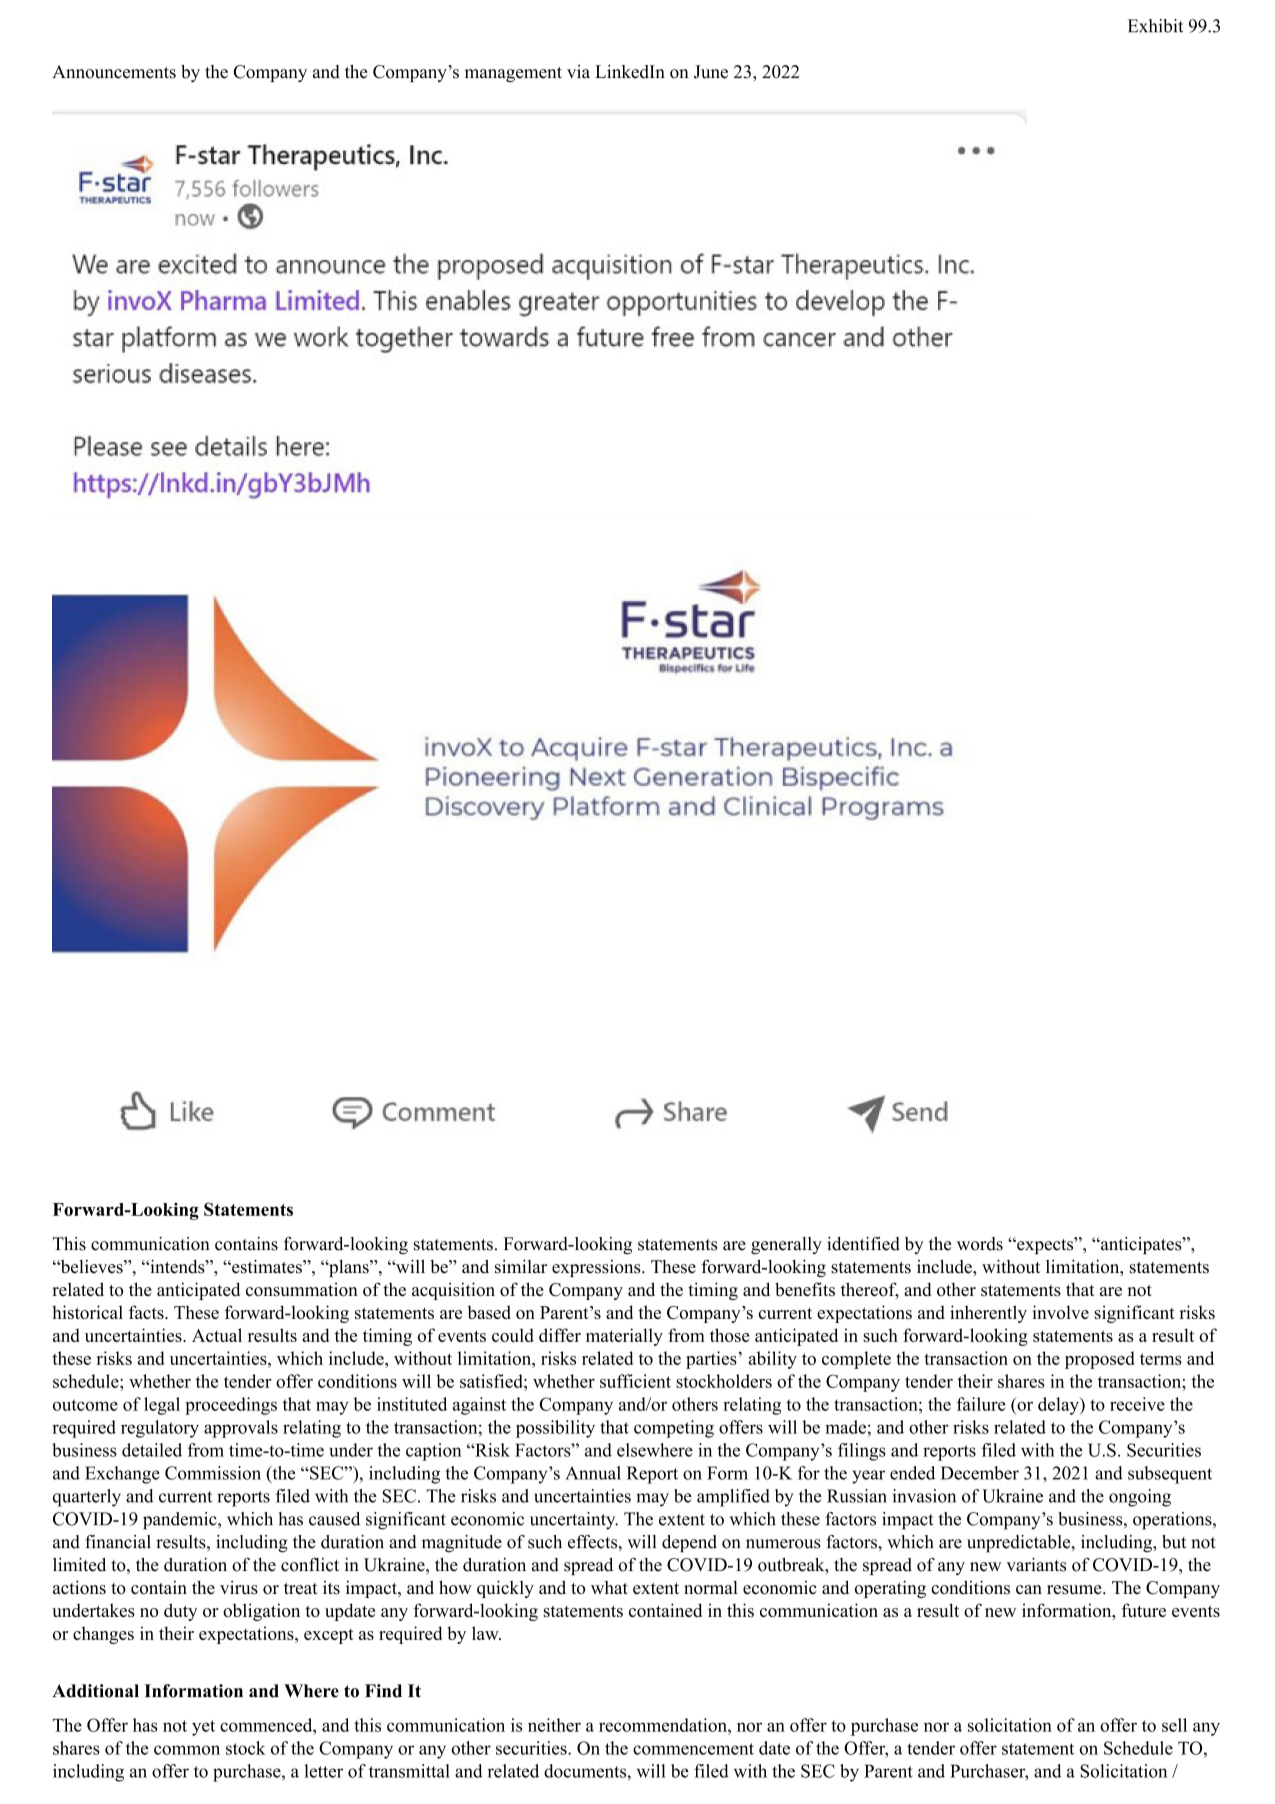  What do you see at coordinates (1045, 1245) in the screenshot?
I see `expects` at bounding box center [1045, 1245].
